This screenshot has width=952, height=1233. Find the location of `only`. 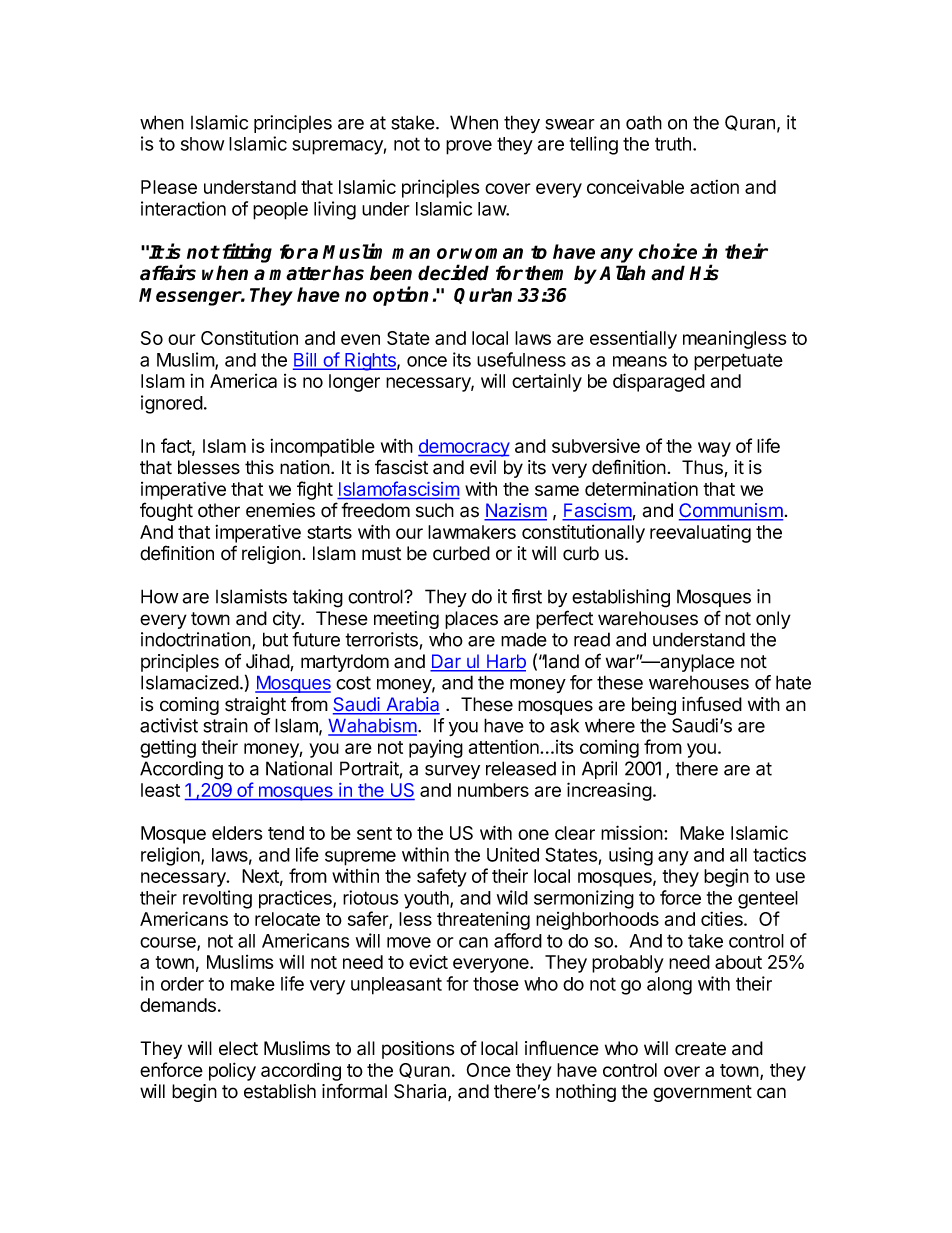

only is located at coordinates (773, 620).
